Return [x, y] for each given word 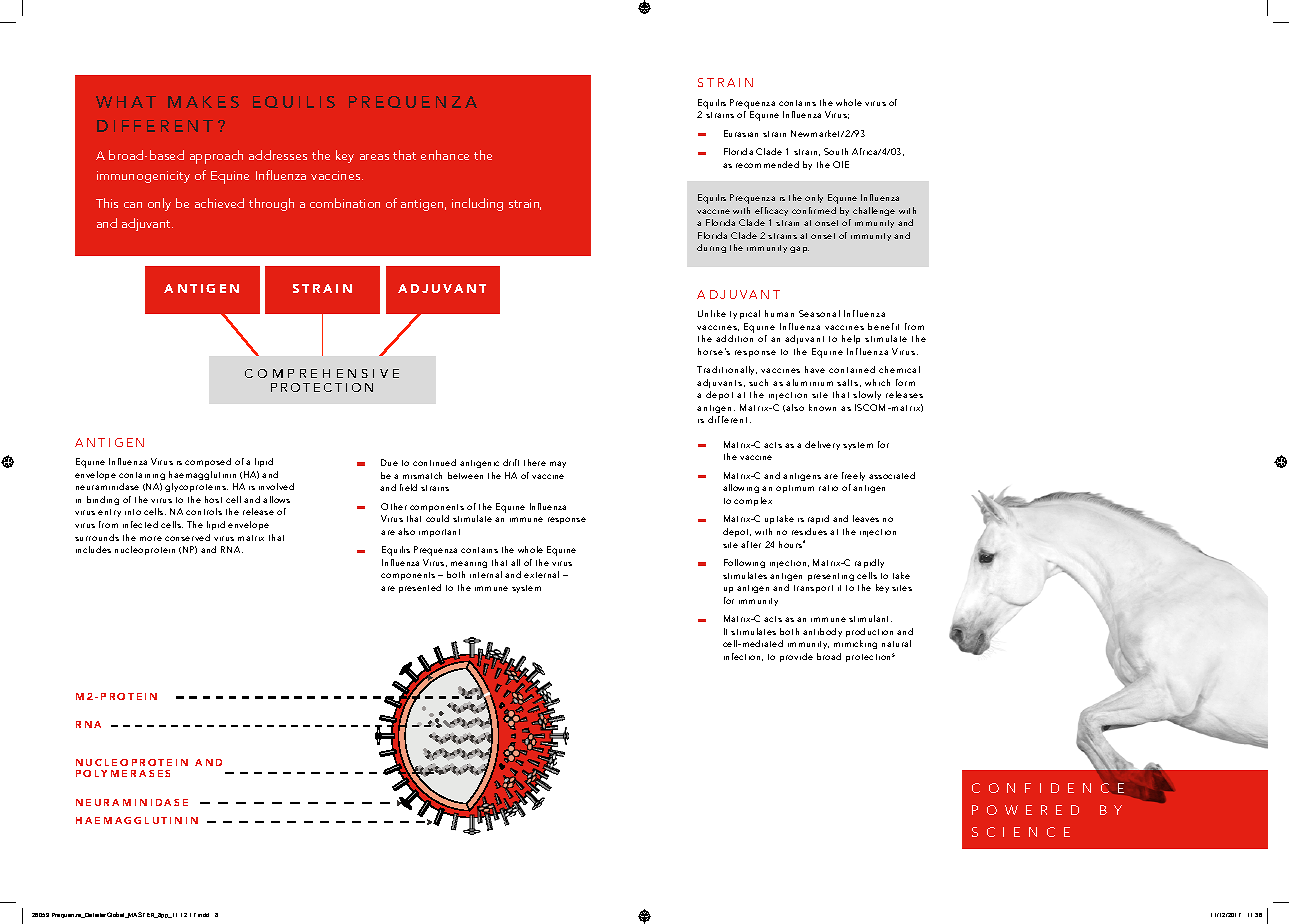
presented [420, 588]
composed [208, 462]
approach [216, 157]
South [836, 151]
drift [511, 462]
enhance [445, 155]
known [822, 407]
